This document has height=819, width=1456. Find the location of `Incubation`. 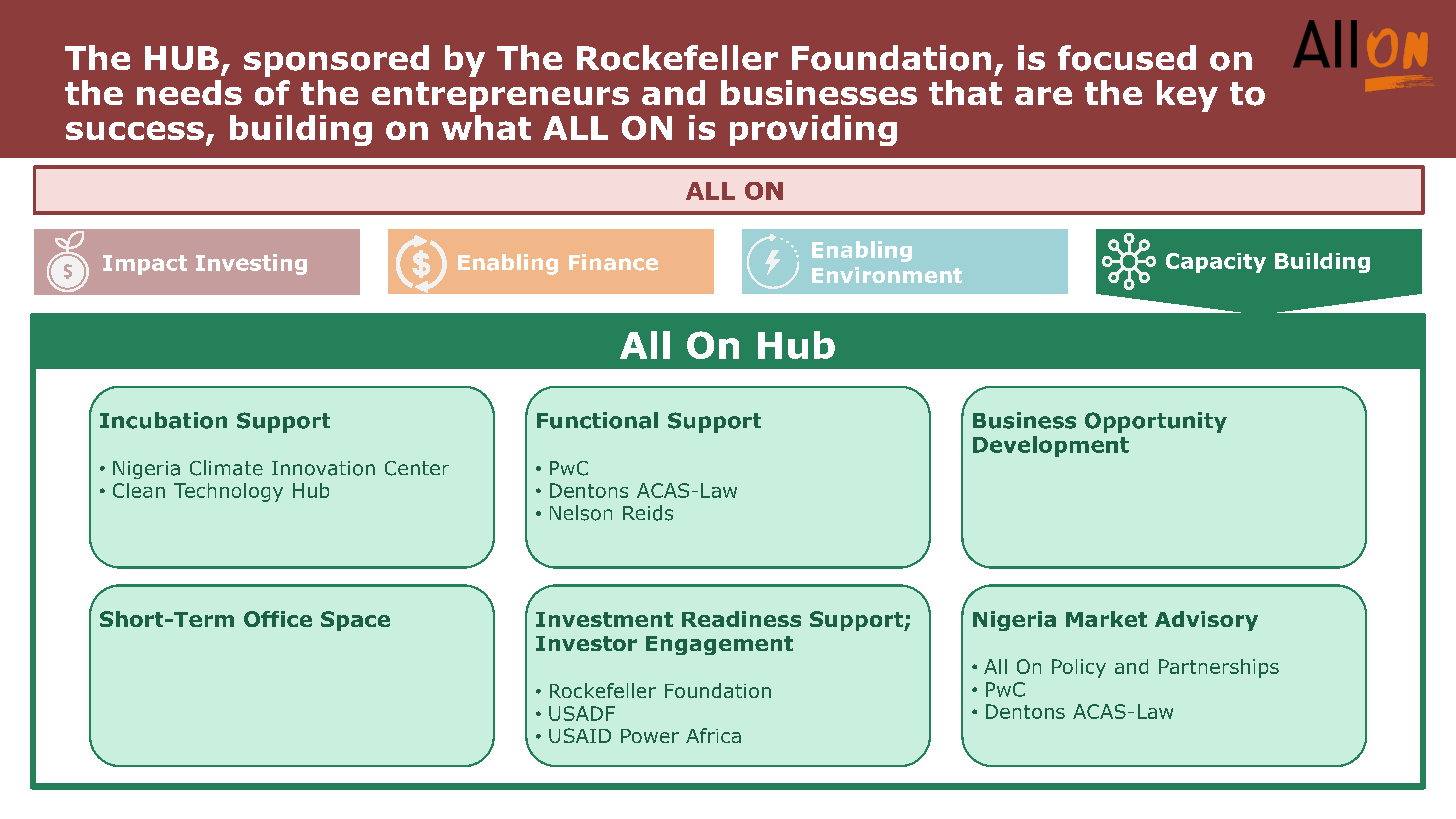

Incubation is located at coordinates (163, 420).
